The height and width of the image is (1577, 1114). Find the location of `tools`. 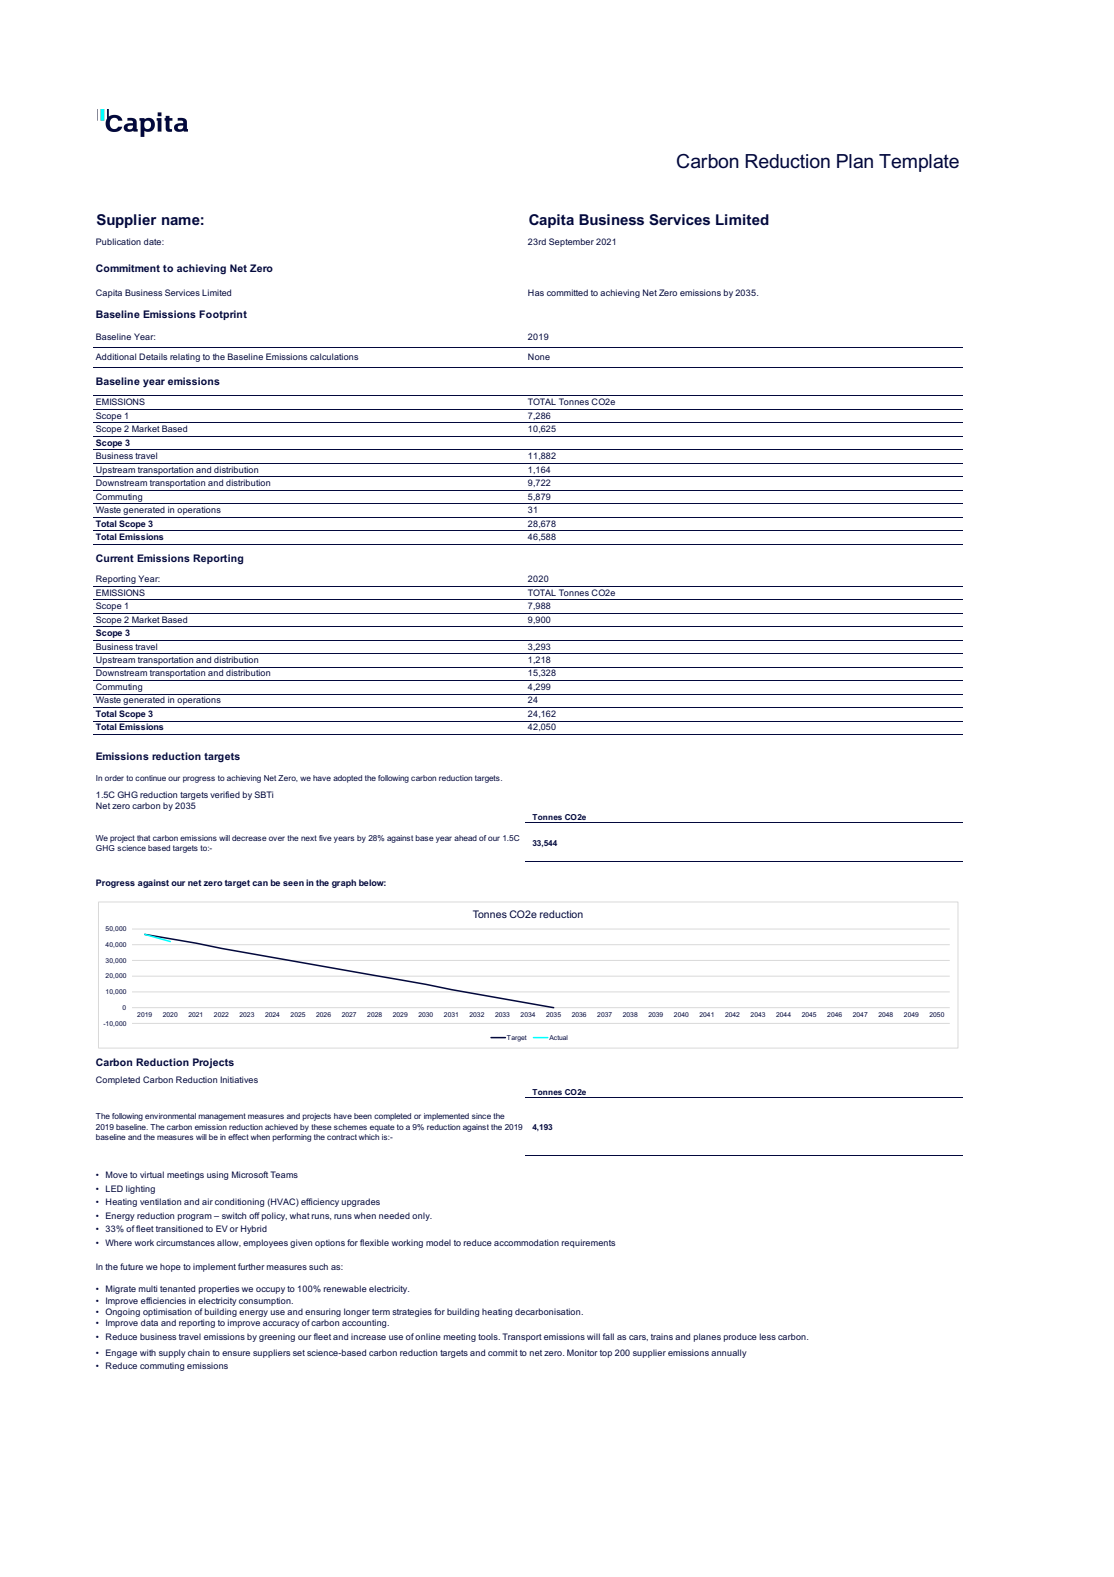

tools is located at coordinates (489, 1336).
